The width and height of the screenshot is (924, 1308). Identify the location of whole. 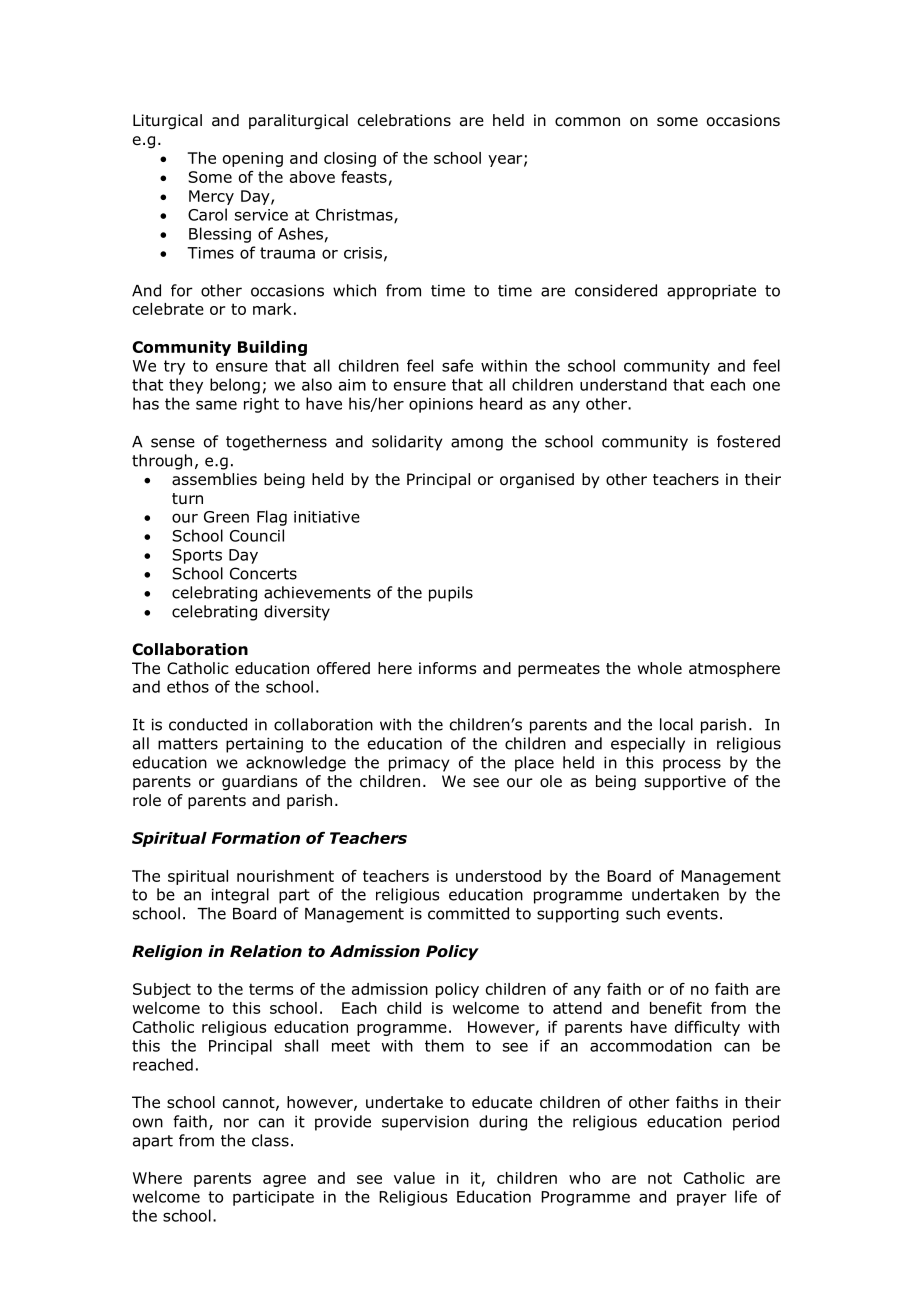
(660, 668).
